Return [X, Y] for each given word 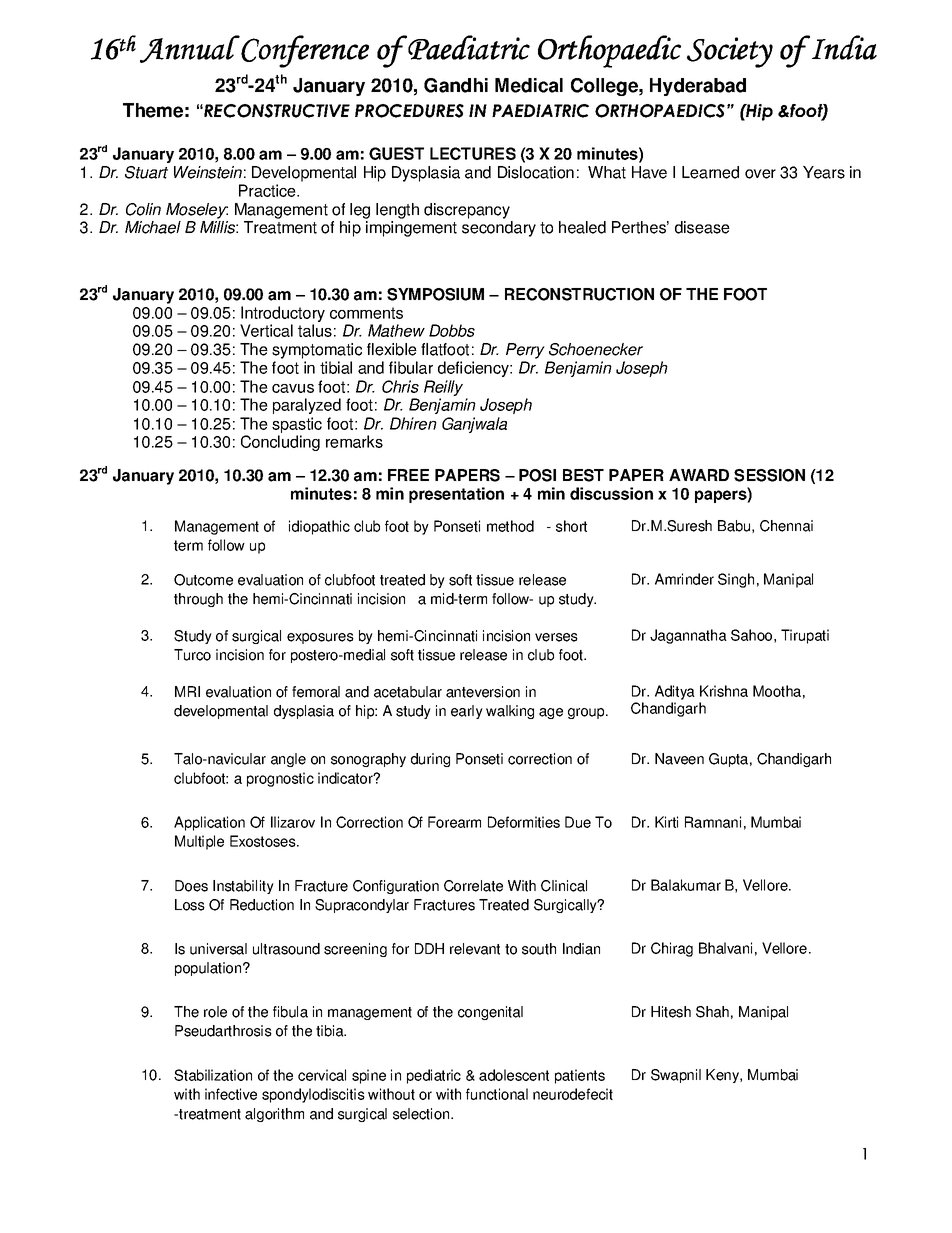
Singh [736, 580]
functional [497, 1094]
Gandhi [456, 85]
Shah [712, 1012]
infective [231, 1094]
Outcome [203, 580]
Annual [190, 49]
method [510, 526]
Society [730, 52]
